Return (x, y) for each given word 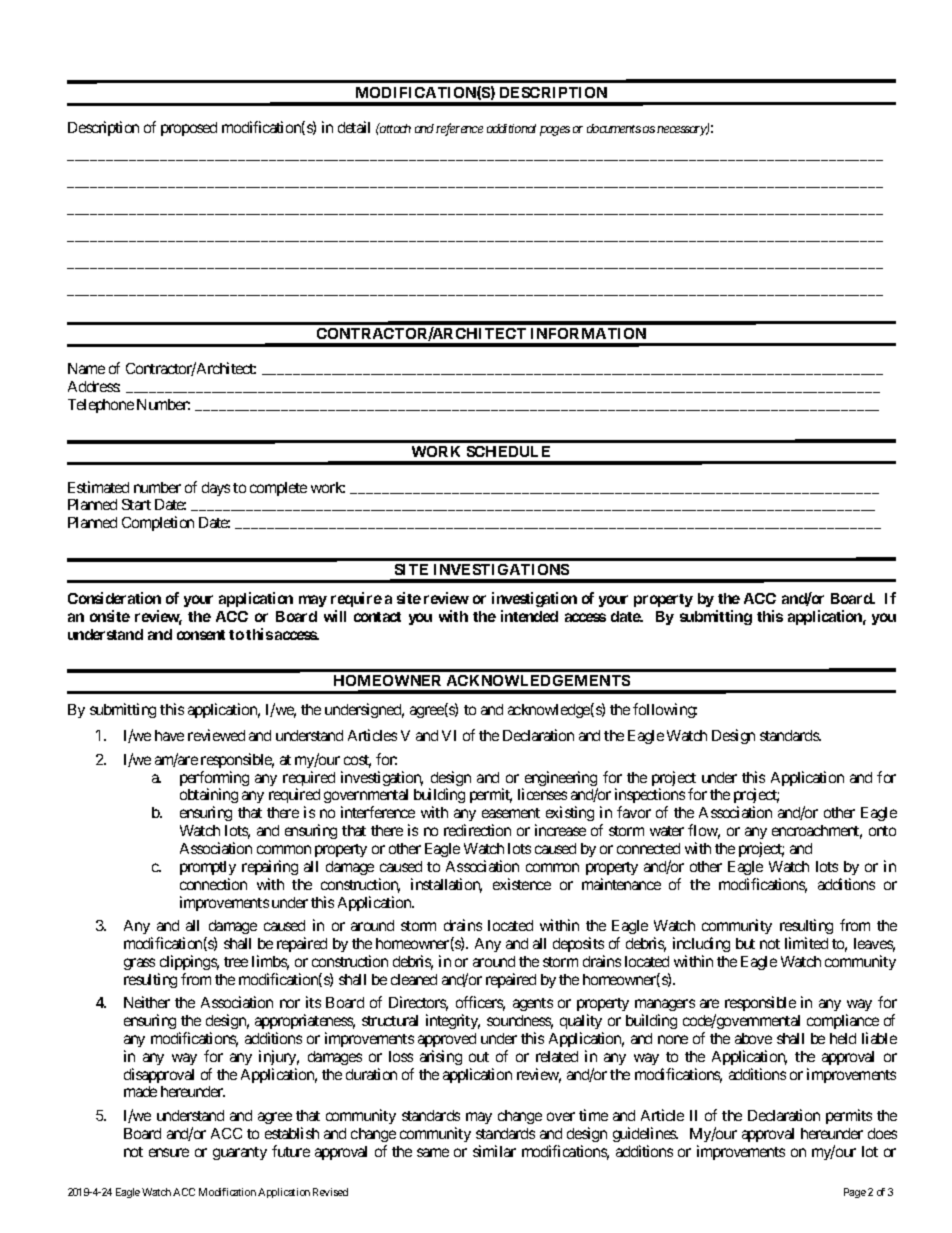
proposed (189, 129)
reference (459, 129)
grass (139, 964)
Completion (158, 523)
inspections (650, 797)
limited (806, 943)
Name (86, 368)
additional (511, 128)
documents (614, 128)
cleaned (414, 979)
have (169, 735)
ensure (169, 1152)
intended (529, 616)
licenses (542, 794)
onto (882, 831)
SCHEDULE (508, 451)
